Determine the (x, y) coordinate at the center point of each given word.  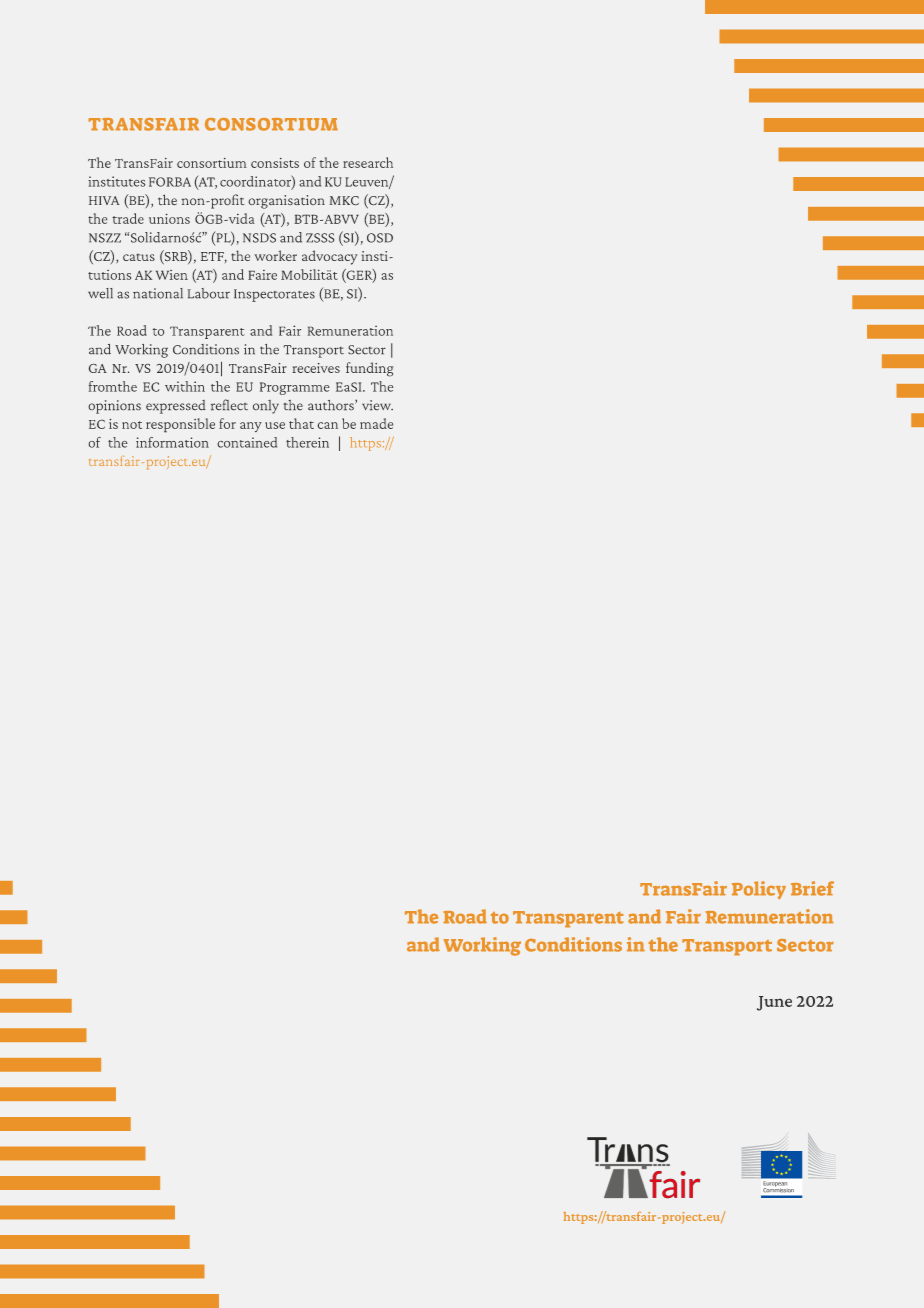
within (185, 386)
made (376, 423)
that (301, 423)
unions (169, 218)
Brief (812, 888)
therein (307, 442)
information (172, 442)
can (327, 425)
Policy (759, 890)
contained (247, 442)
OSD (380, 238)
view (377, 405)
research (368, 162)
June (774, 1003)
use (275, 425)
